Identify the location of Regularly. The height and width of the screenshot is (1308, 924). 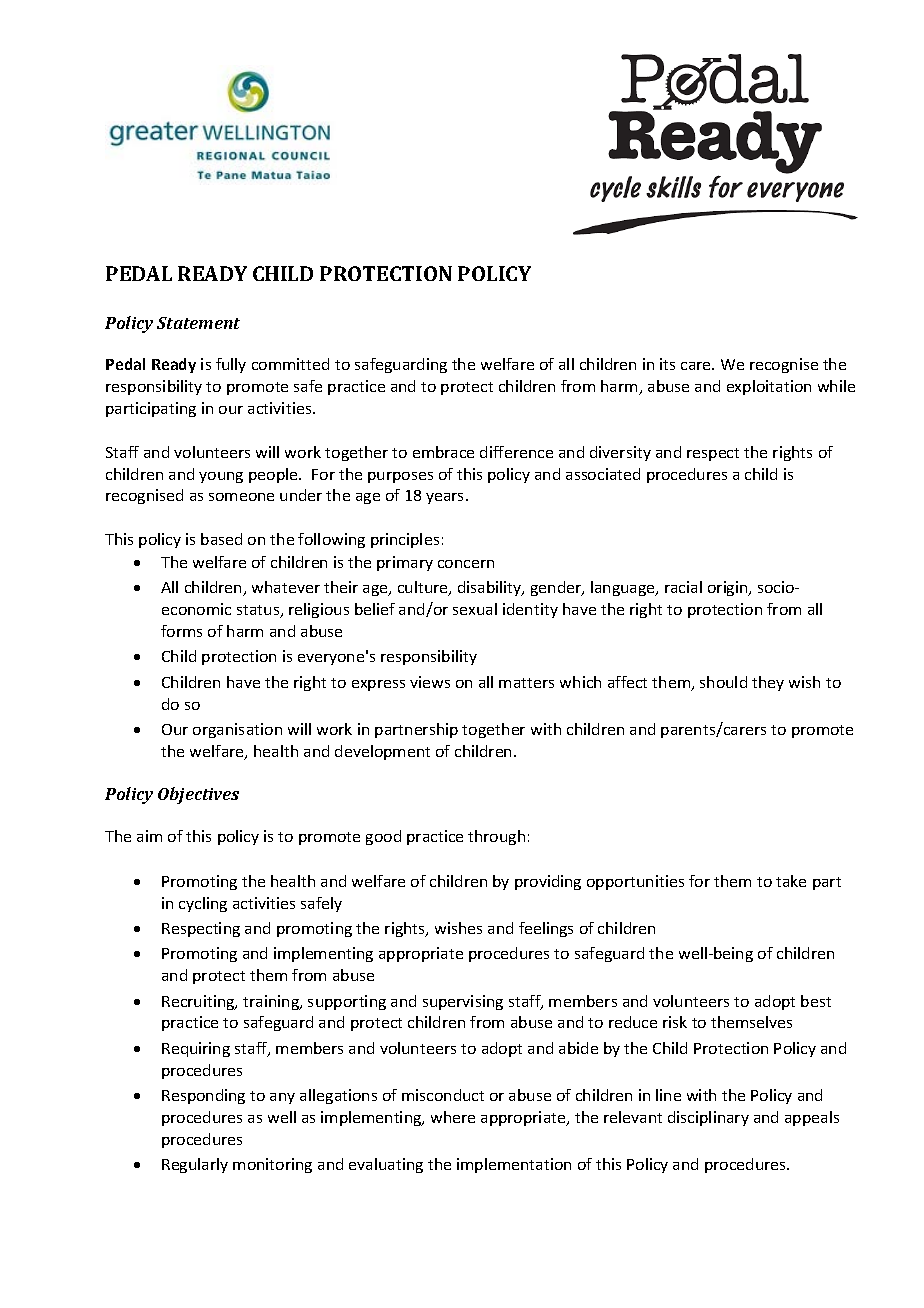
(195, 1165).
